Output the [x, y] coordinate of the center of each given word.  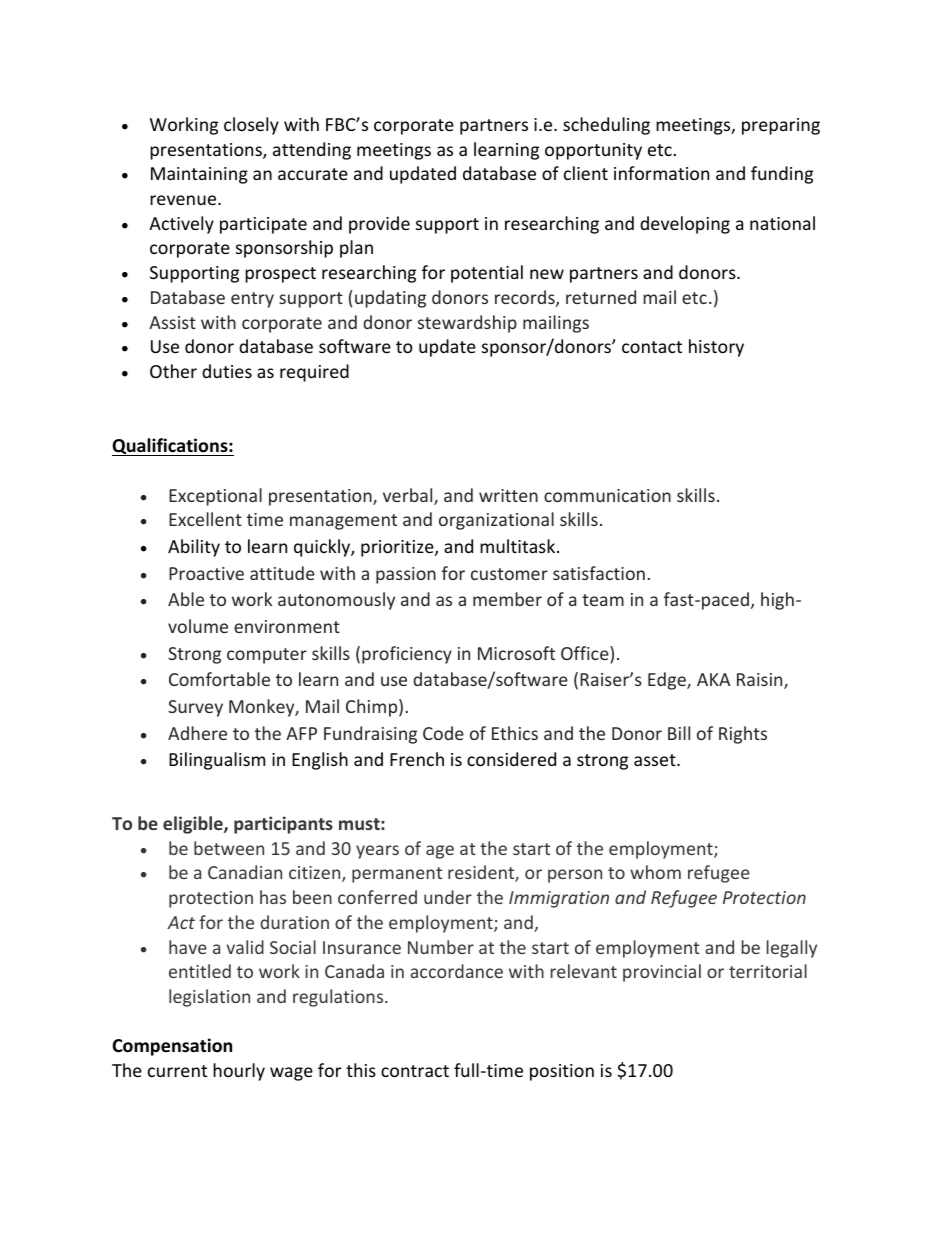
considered [511, 759]
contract [415, 1071]
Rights [743, 735]
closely [251, 126]
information [661, 173]
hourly [239, 1072]
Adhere [197, 733]
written [508, 495]
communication [607, 495]
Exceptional [215, 497]
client [586, 173]
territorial [768, 971]
